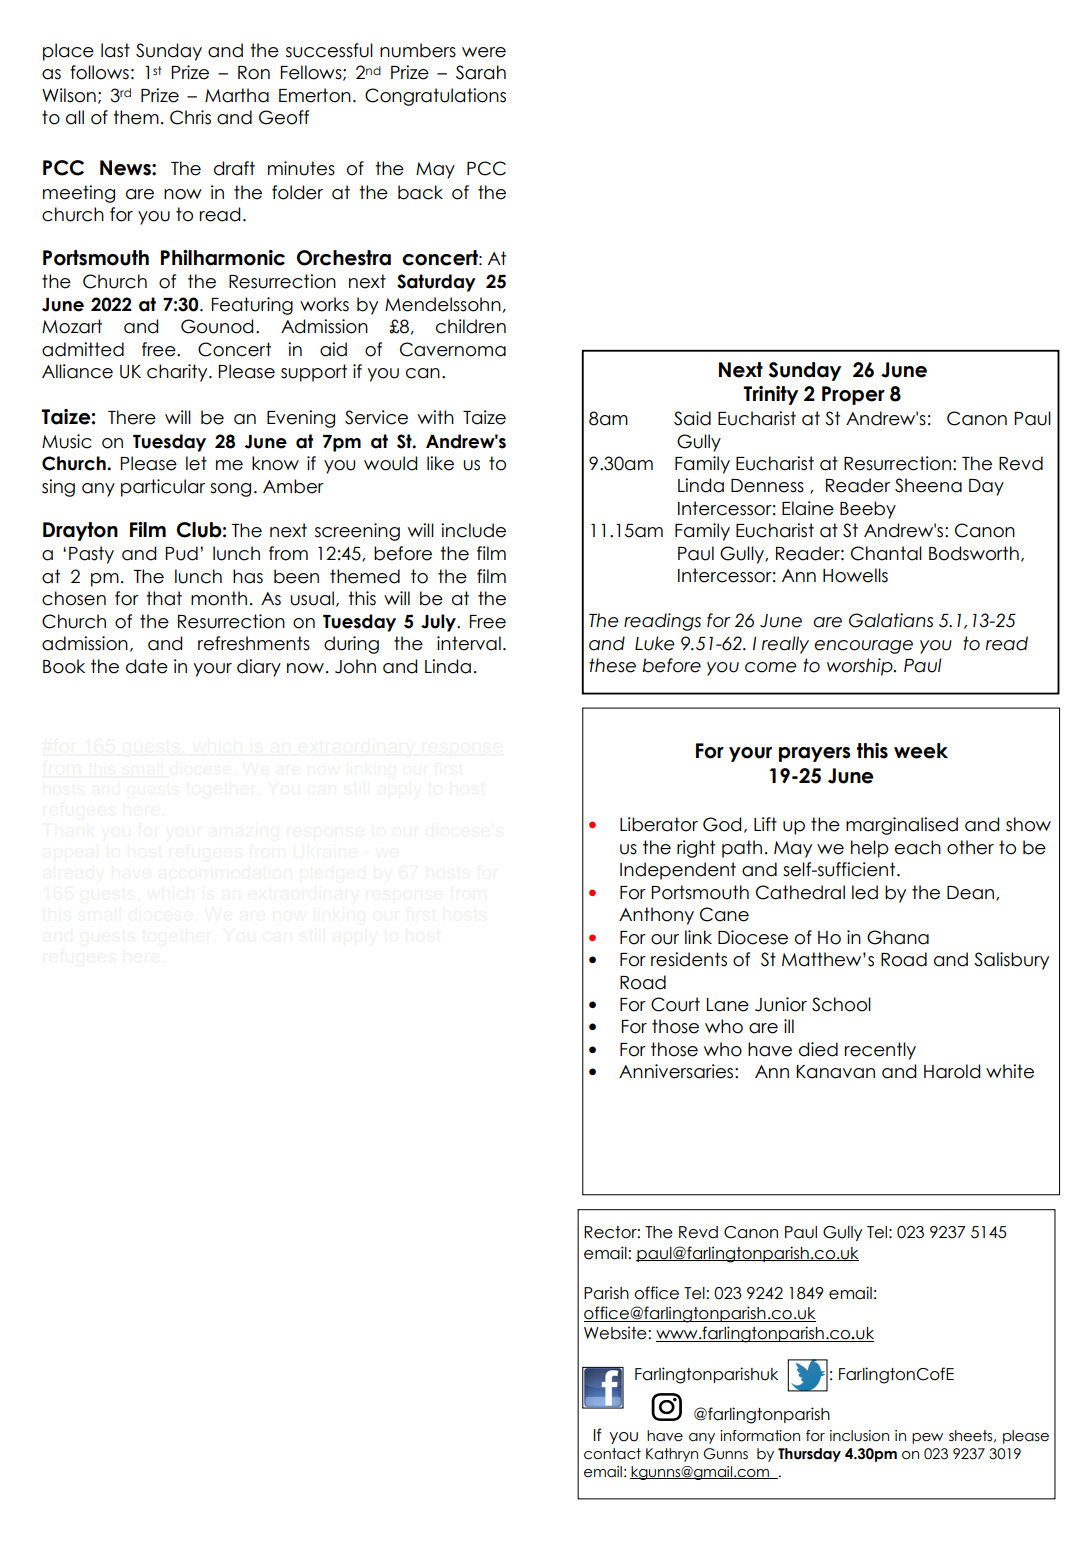 The width and height of the screenshot is (1090, 1543). I want to click on with, so click(436, 417).
